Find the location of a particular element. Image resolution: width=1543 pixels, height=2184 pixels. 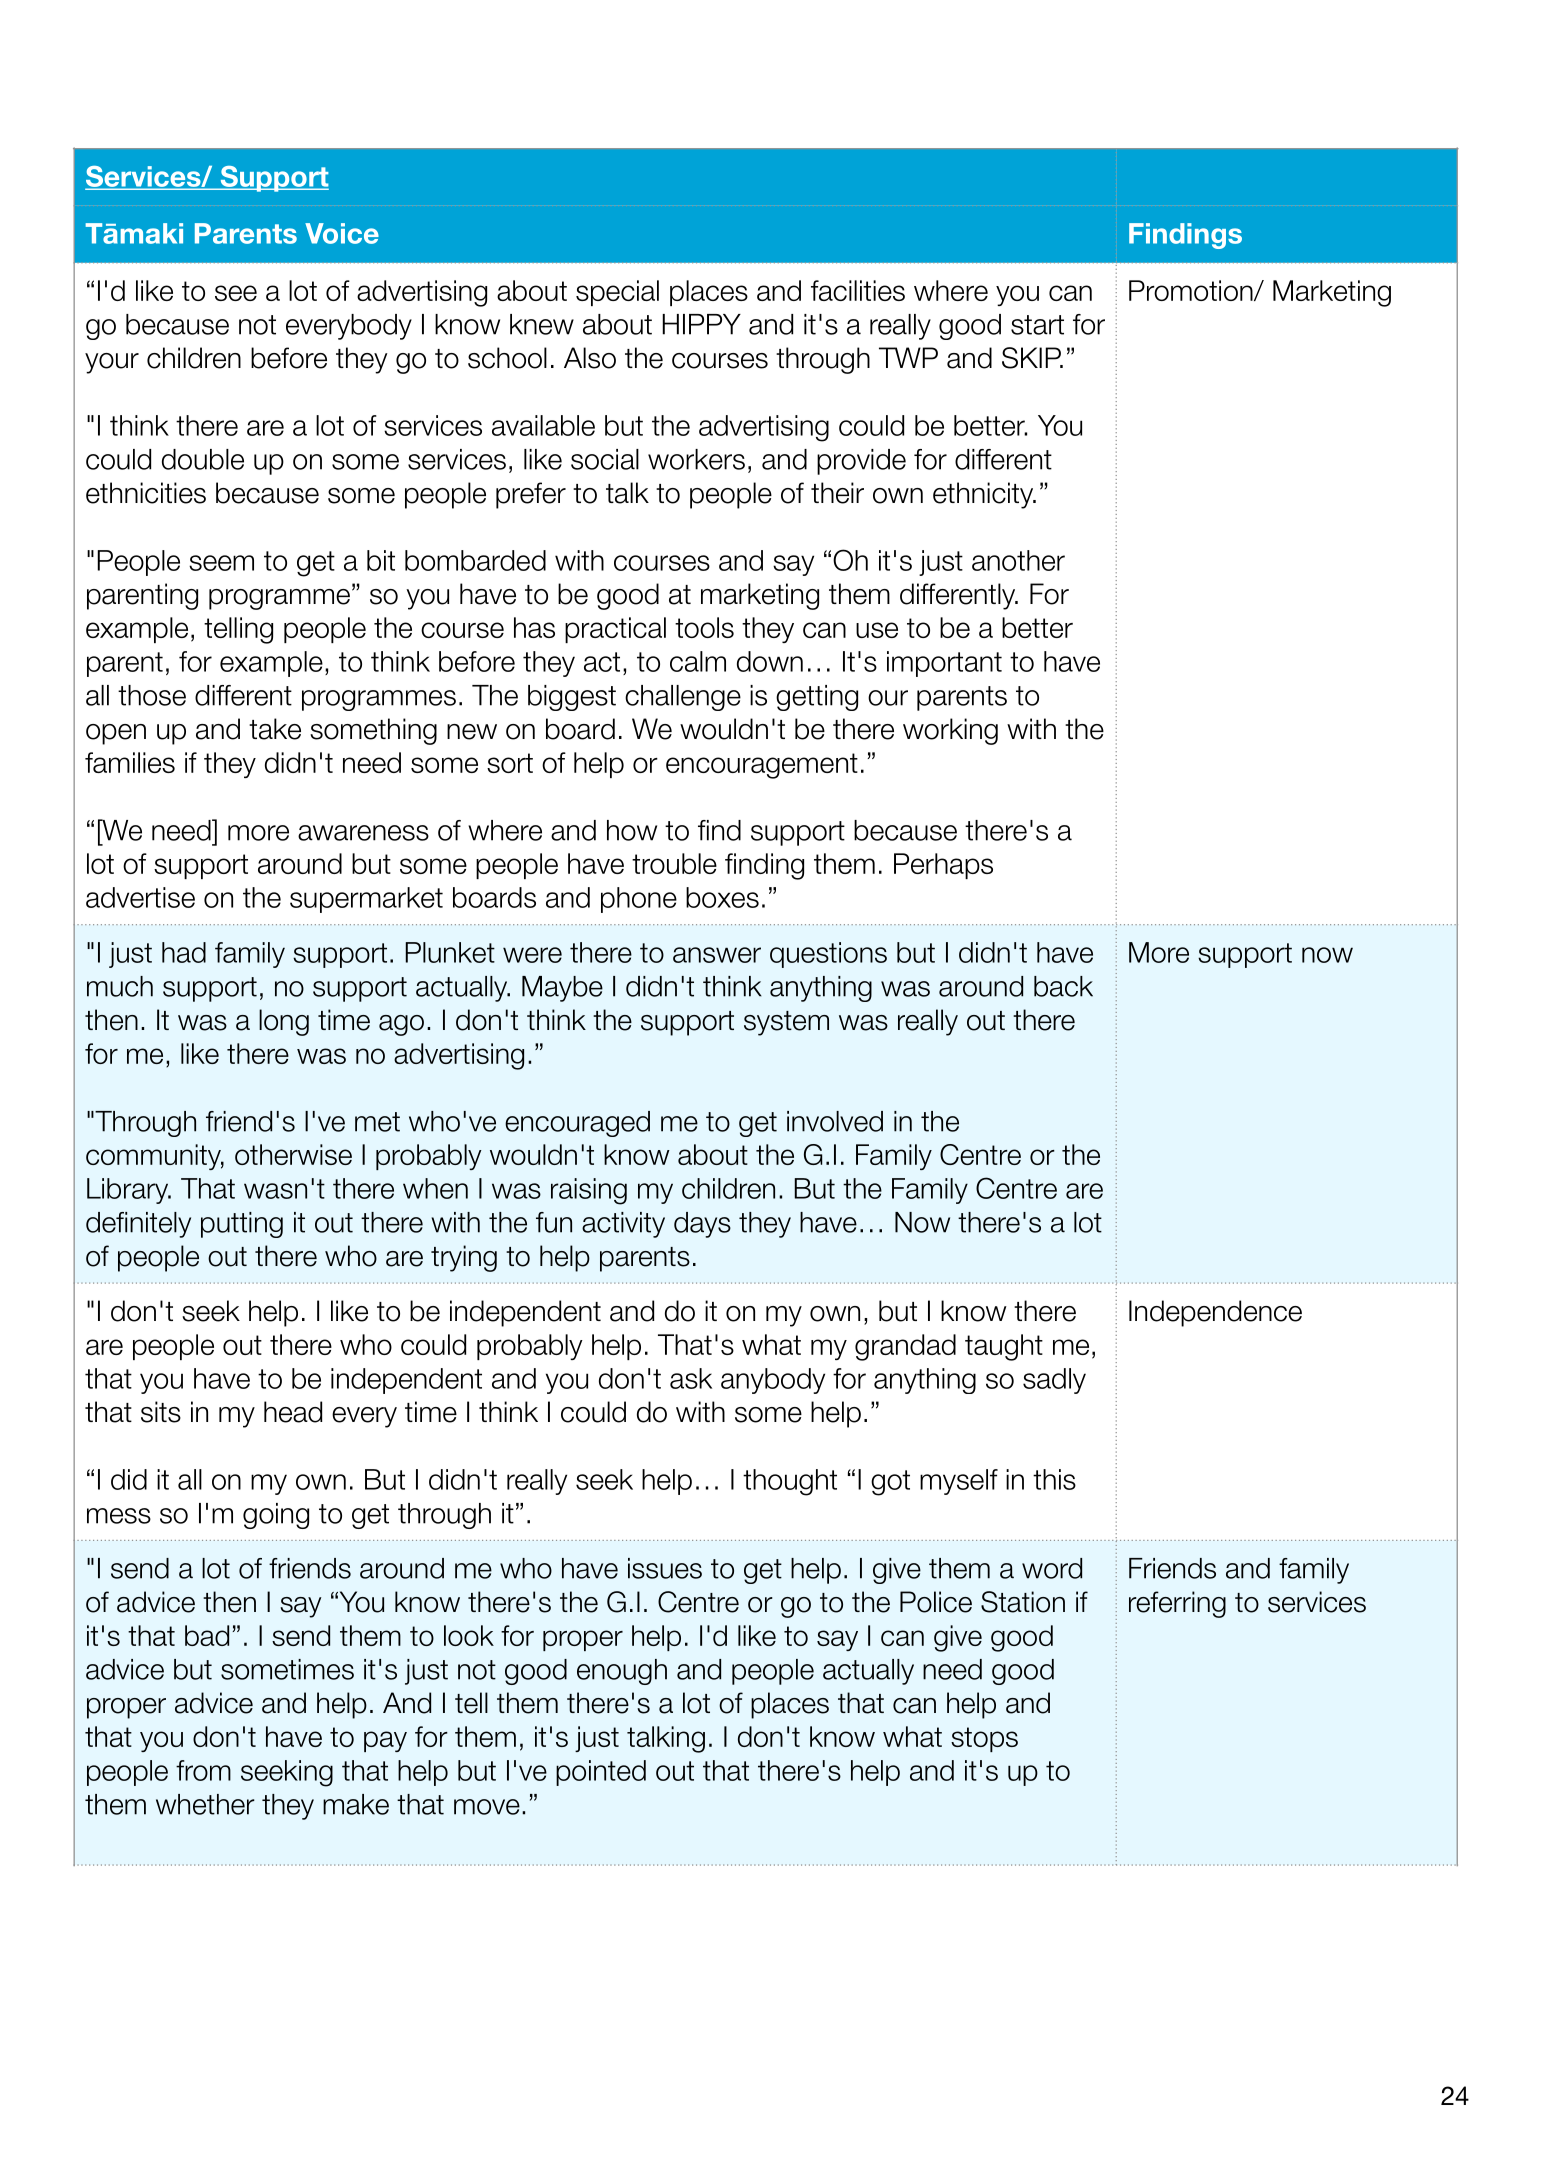

long is located at coordinates (284, 1022).
